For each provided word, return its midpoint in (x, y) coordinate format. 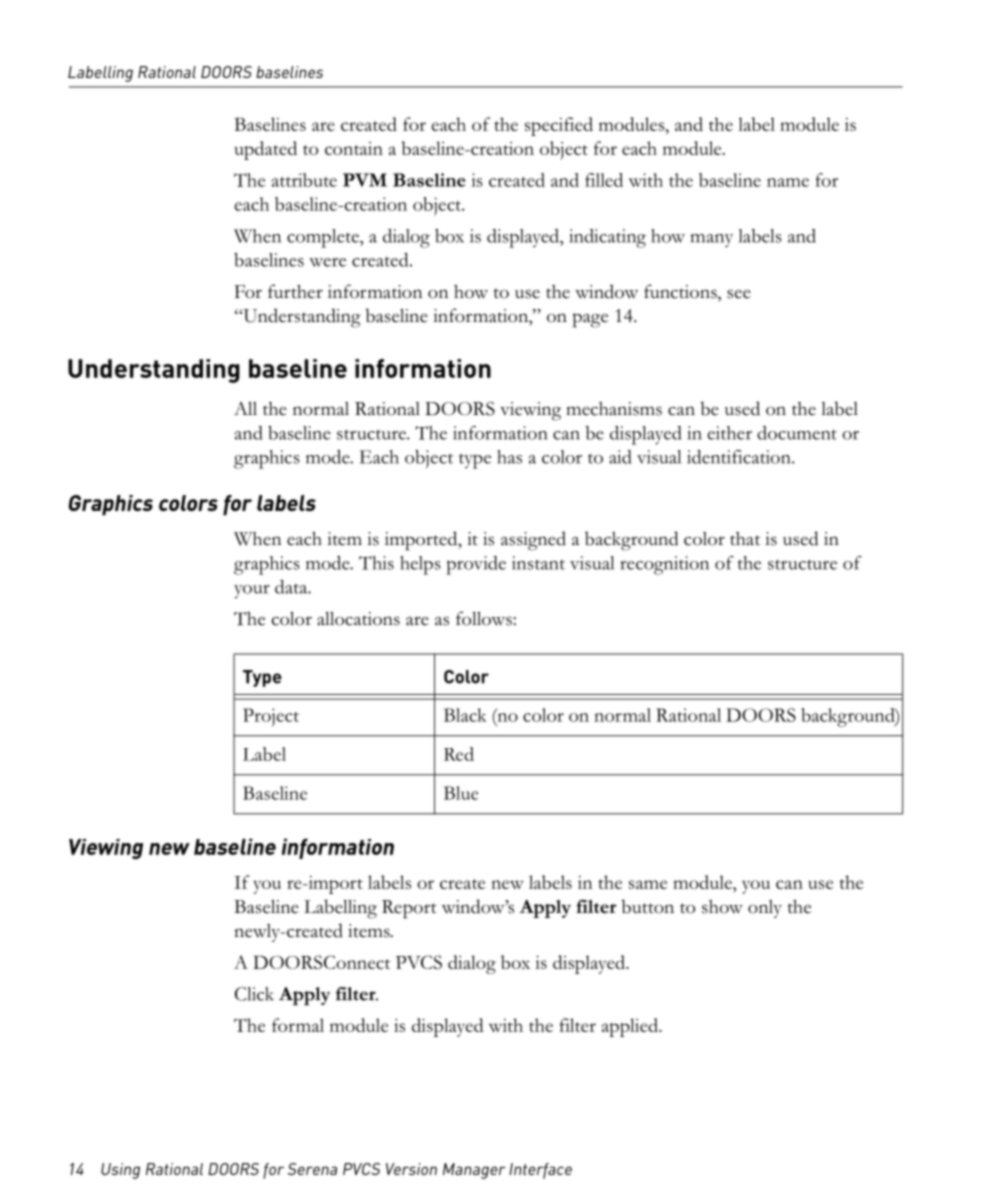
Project (271, 717)
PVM (365, 180)
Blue (461, 793)
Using (120, 1171)
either (730, 433)
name (788, 182)
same (648, 884)
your (252, 592)
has (509, 457)
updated (265, 150)
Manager (474, 1171)
